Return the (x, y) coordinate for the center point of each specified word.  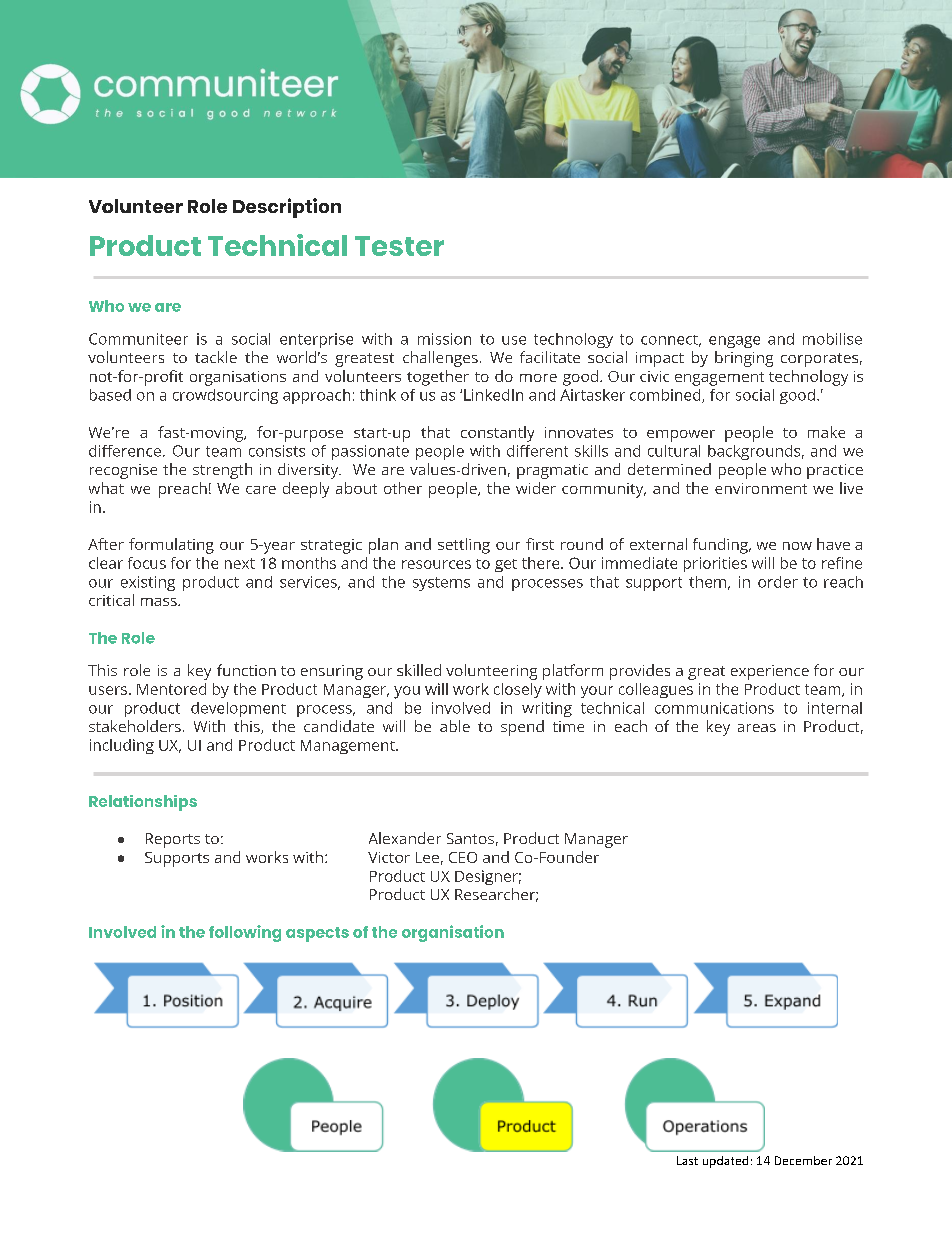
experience (770, 672)
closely (518, 690)
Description (287, 208)
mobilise (832, 339)
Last (687, 1160)
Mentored (171, 689)
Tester (399, 246)
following (245, 933)
